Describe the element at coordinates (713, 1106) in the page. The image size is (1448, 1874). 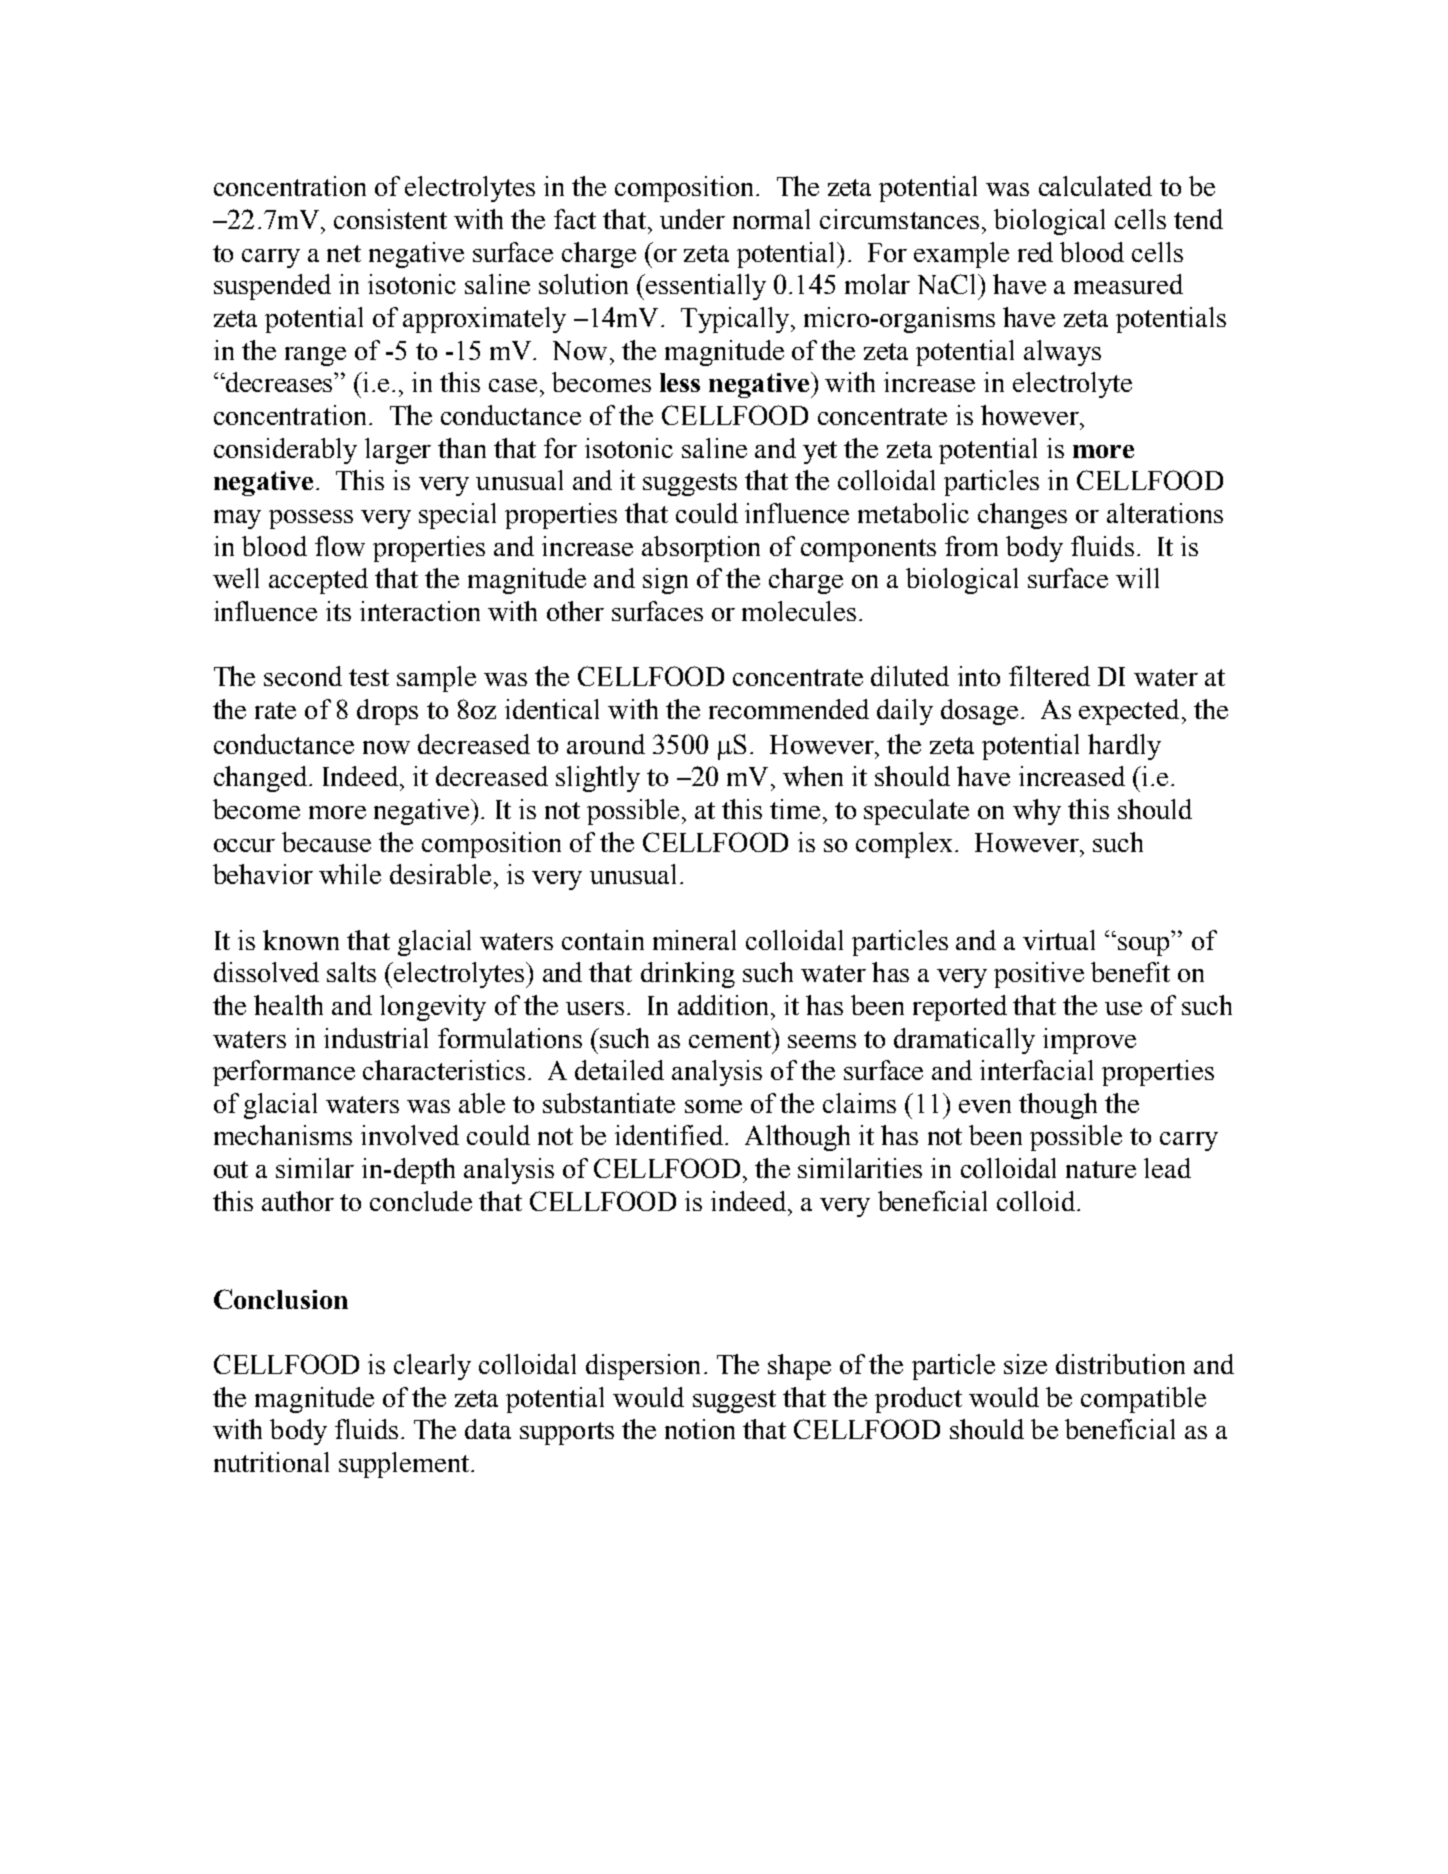
I see `some` at that location.
